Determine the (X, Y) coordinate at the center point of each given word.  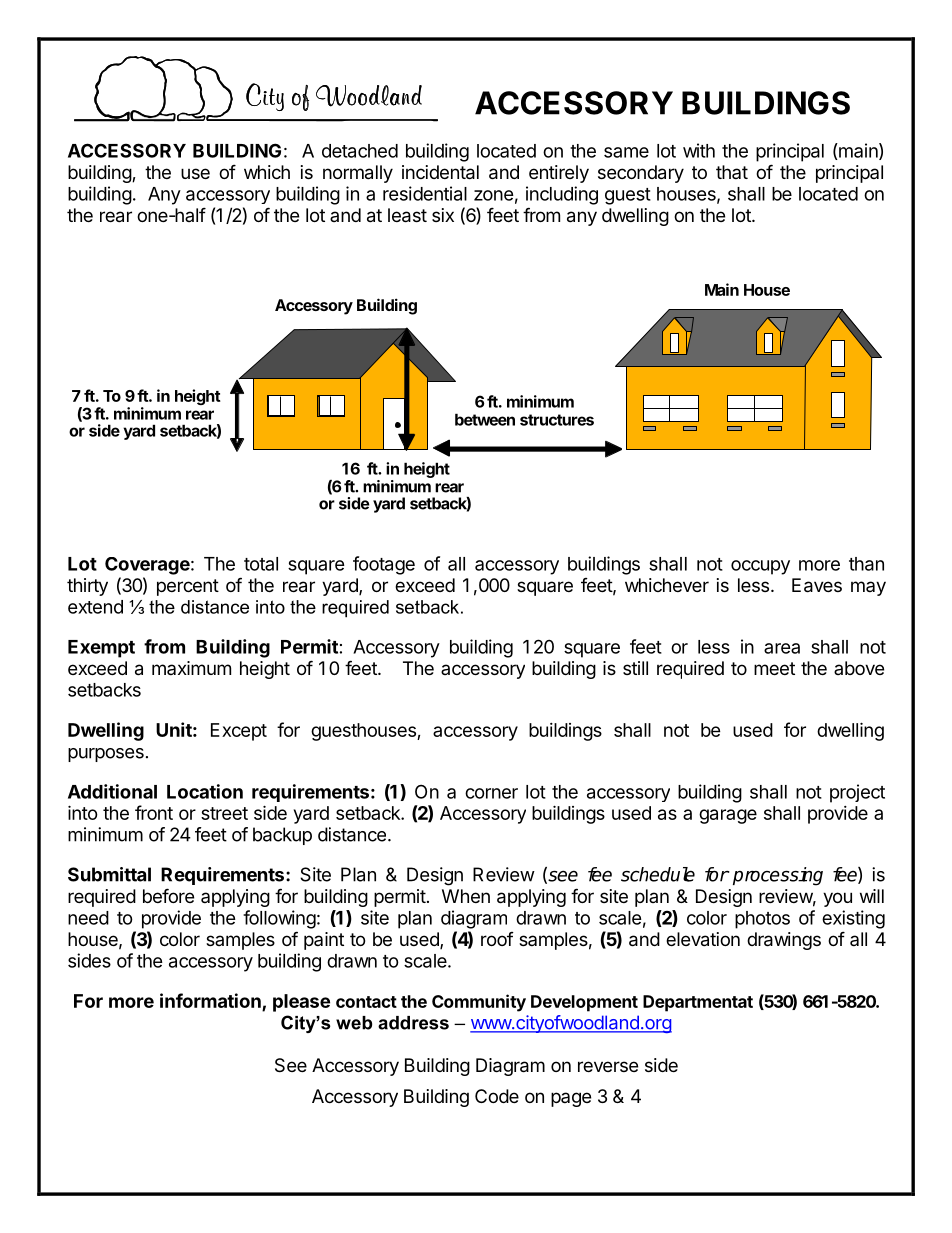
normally (358, 174)
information (210, 1000)
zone (494, 195)
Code (497, 1096)
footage (384, 565)
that (732, 172)
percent (188, 587)
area (782, 648)
